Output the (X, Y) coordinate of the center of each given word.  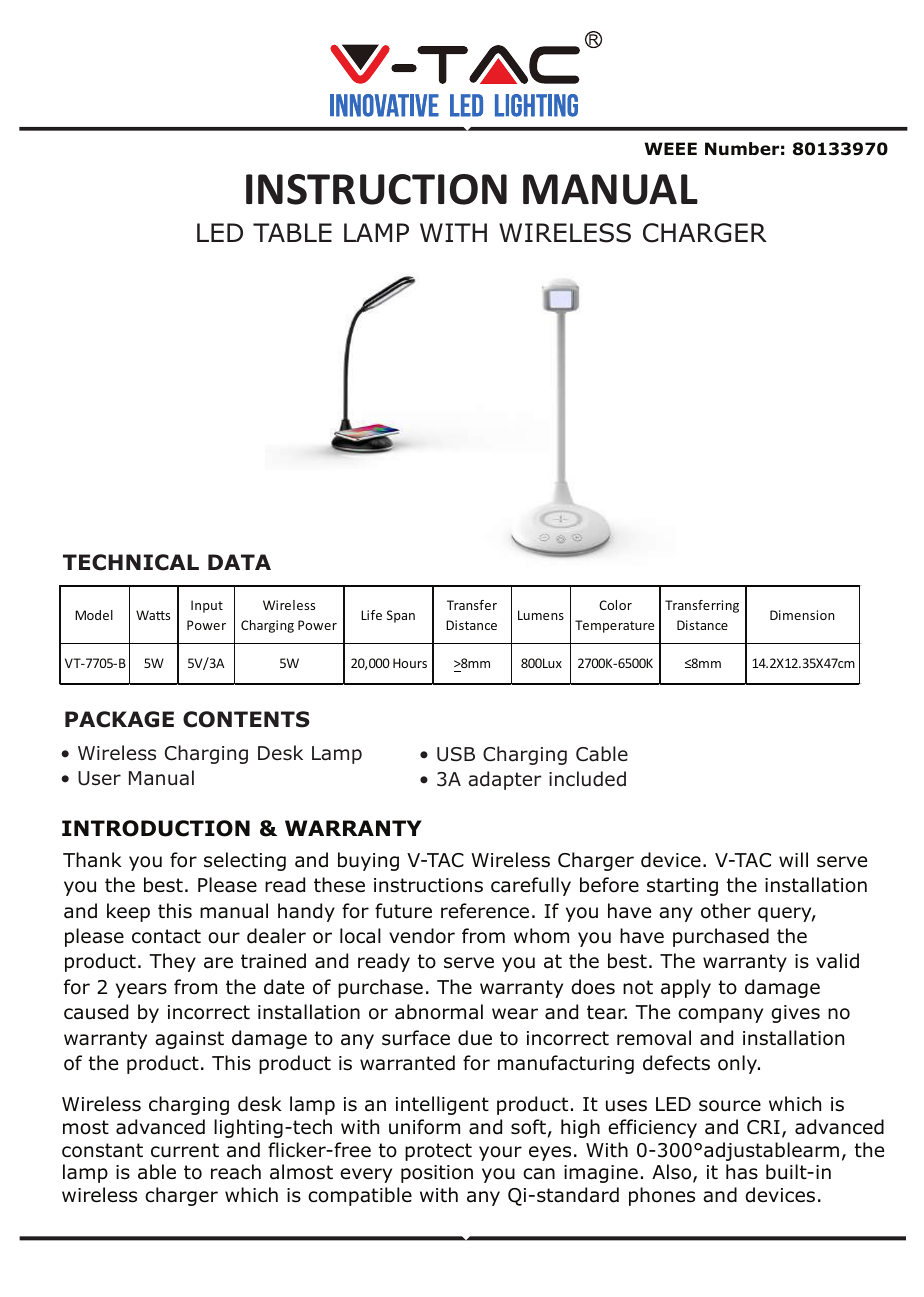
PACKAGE (119, 719)
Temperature (614, 626)
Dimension (802, 615)
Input (207, 606)
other (726, 911)
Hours (410, 663)
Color (615, 605)
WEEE (670, 148)
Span (401, 616)
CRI (763, 1127)
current (185, 1150)
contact (166, 936)
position (437, 1174)
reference (485, 911)
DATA (239, 562)
